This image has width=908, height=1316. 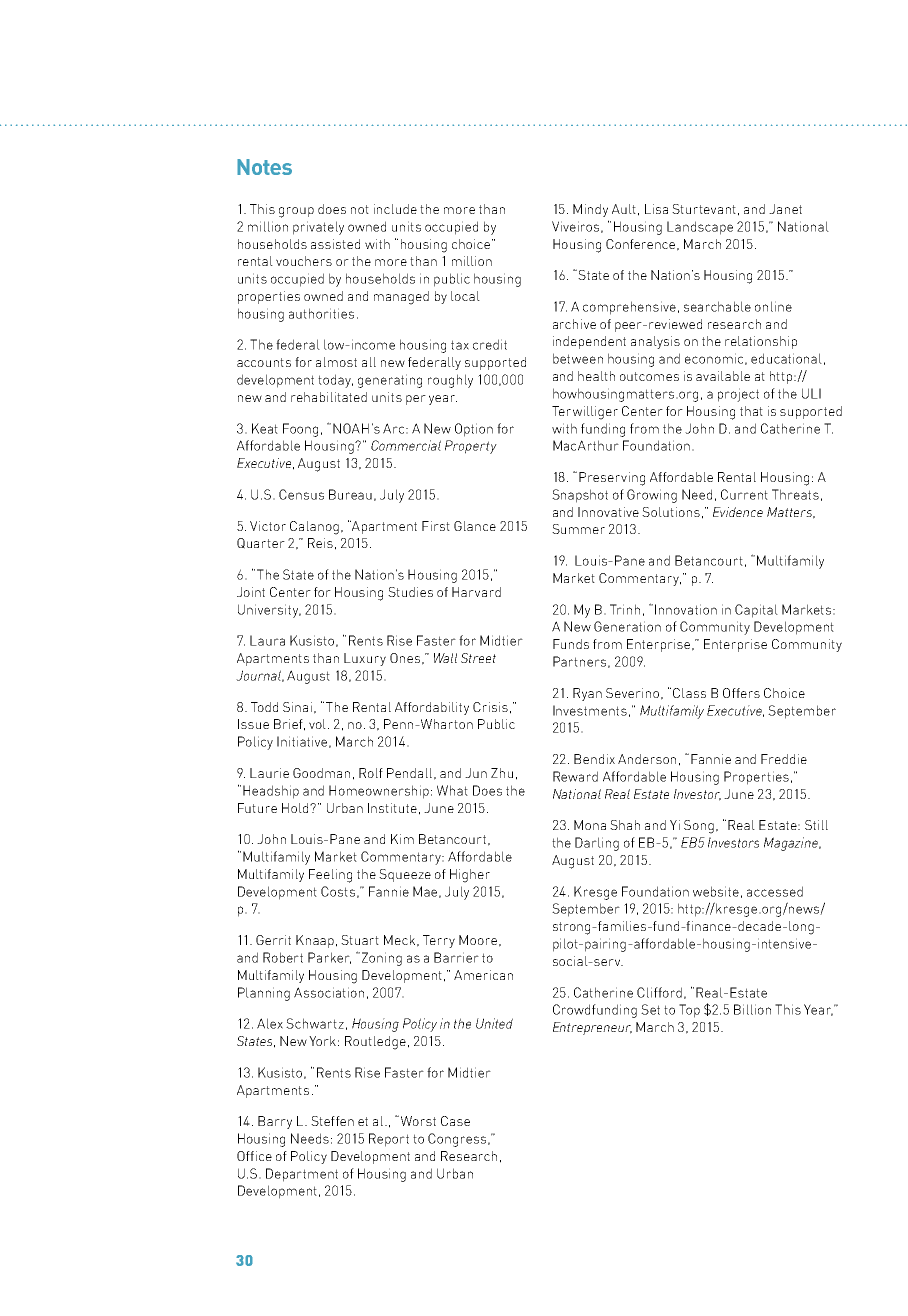 What do you see at coordinates (590, 210) in the image?
I see `Mindy` at bounding box center [590, 210].
